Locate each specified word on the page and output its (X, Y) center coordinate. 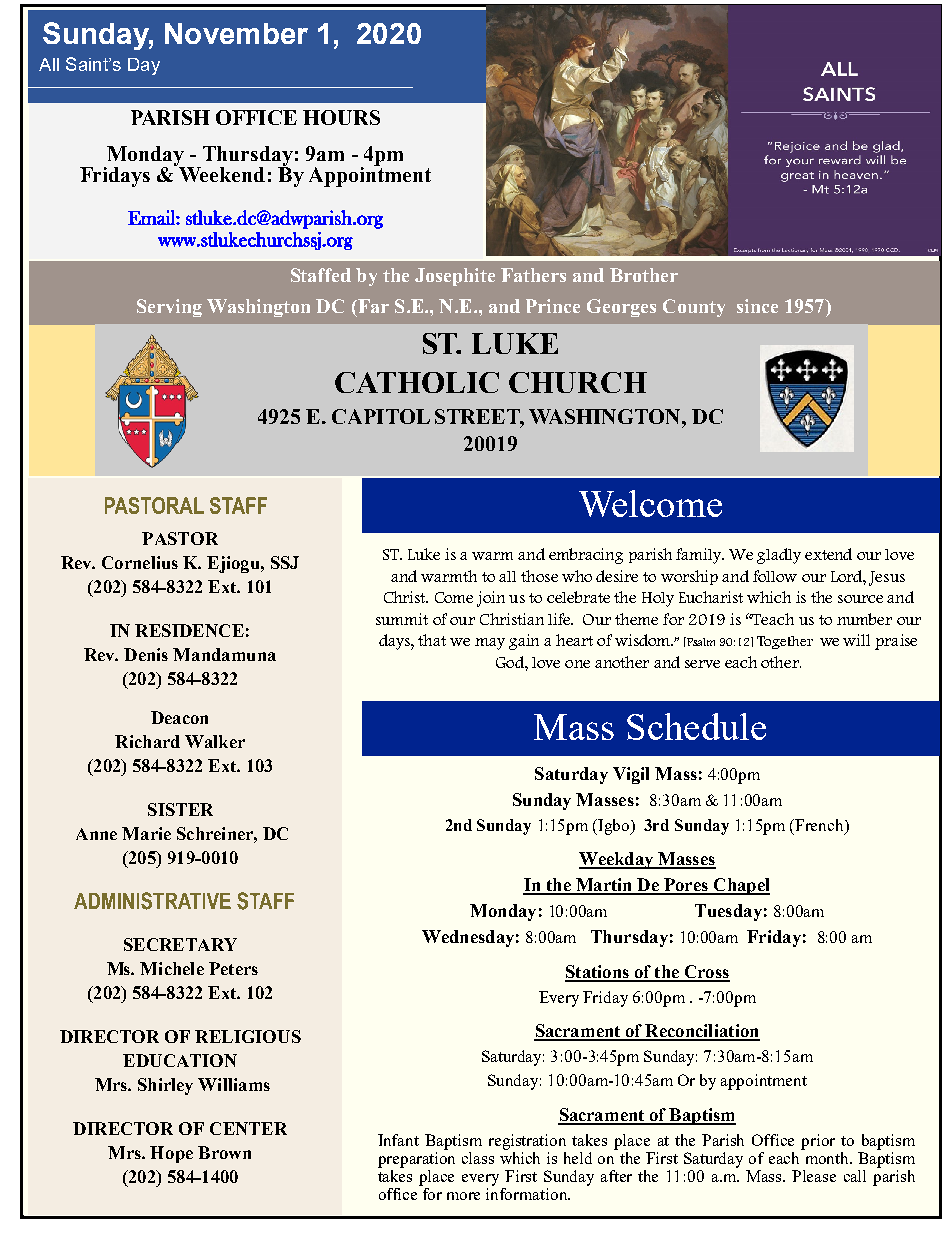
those (539, 576)
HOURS (341, 117)
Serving (169, 308)
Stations (598, 973)
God (511, 662)
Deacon (179, 717)
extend (828, 554)
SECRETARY (180, 944)
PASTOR (180, 538)
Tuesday (728, 912)
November (236, 33)
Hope (171, 1154)
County (694, 308)
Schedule (696, 726)
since (757, 306)
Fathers (533, 275)
